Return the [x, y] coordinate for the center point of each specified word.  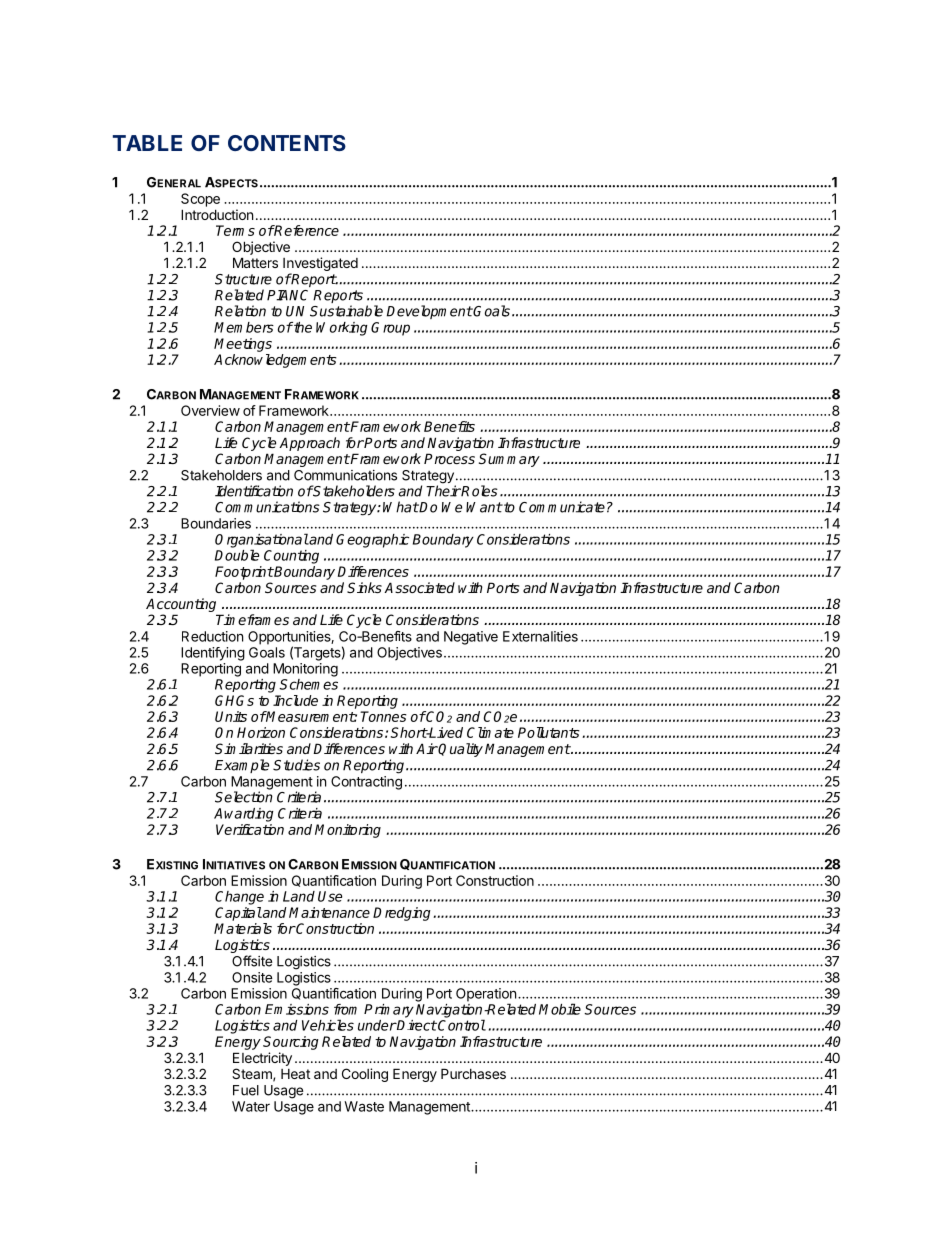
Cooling [365, 1075]
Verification [250, 829]
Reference [306, 230]
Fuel [246, 1090]
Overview [210, 410]
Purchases [473, 1073]
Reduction [212, 636]
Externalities [540, 636]
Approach [309, 444]
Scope [200, 200]
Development [430, 312]
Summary [509, 460]
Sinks [364, 587]
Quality [460, 750]
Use [330, 896]
